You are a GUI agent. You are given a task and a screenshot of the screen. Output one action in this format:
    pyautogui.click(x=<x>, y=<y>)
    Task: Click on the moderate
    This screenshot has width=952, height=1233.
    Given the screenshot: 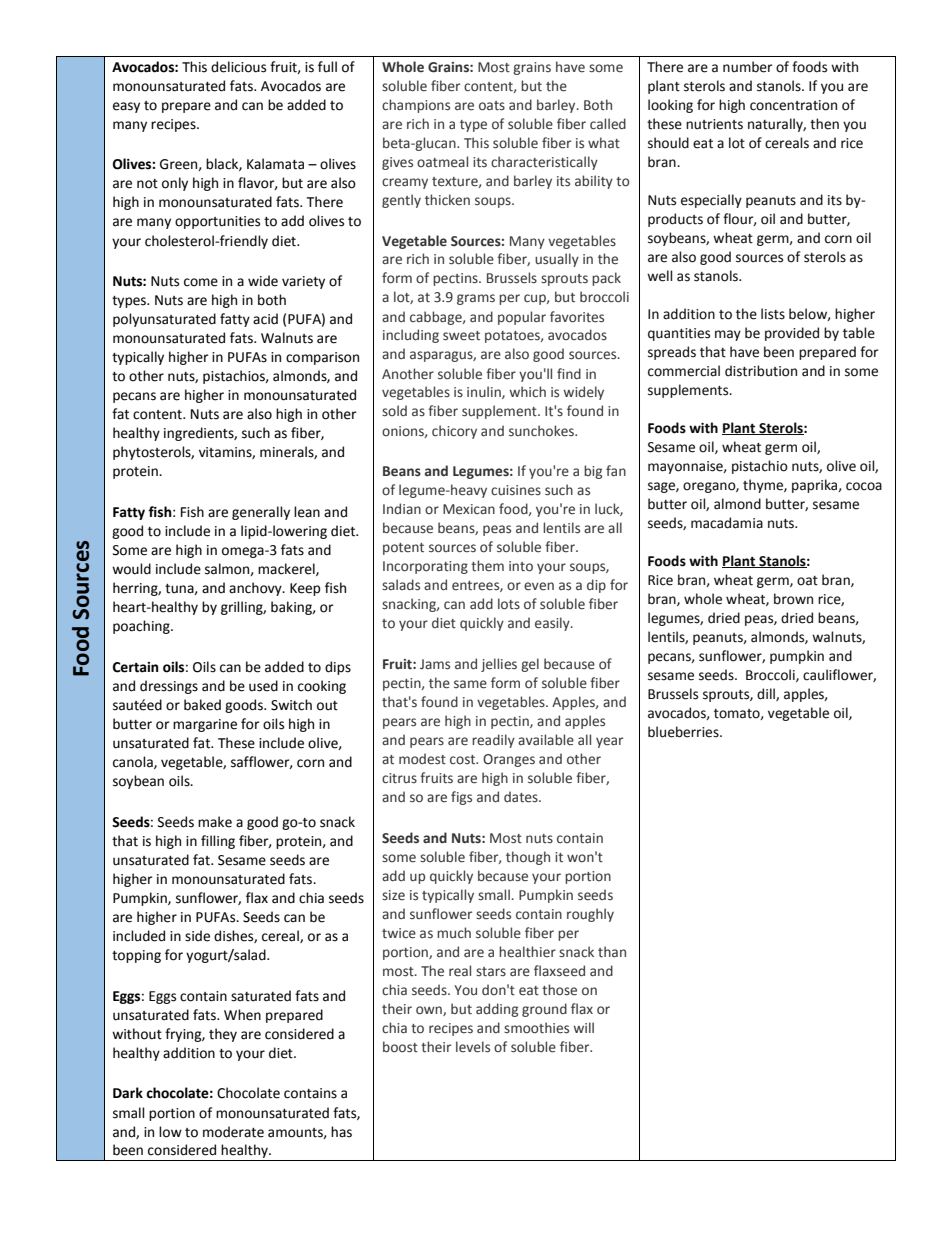 What is the action you would take?
    pyautogui.click(x=233, y=1132)
